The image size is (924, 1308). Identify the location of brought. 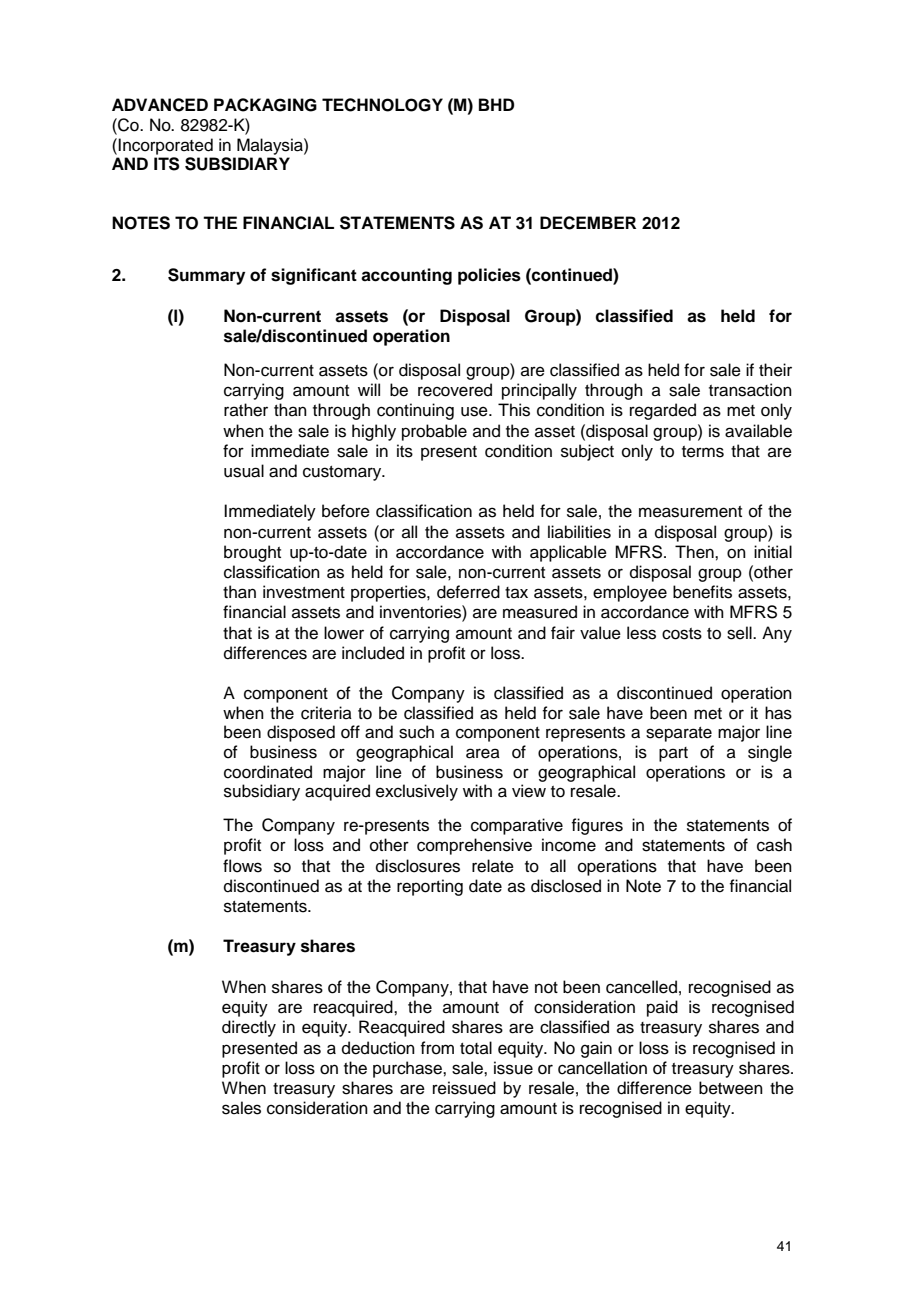
(252, 553).
